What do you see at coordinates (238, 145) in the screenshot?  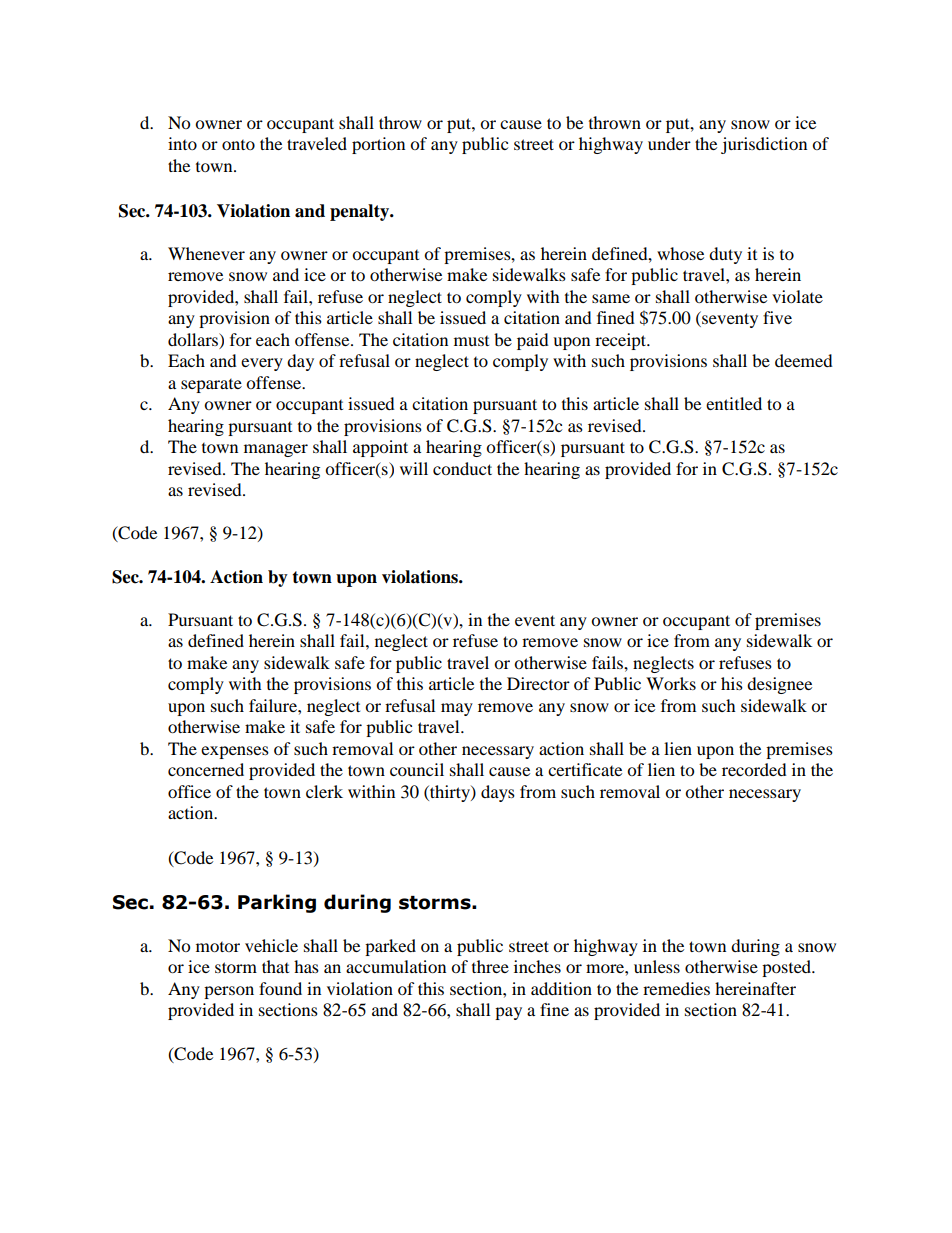 I see `onto` at bounding box center [238, 145].
